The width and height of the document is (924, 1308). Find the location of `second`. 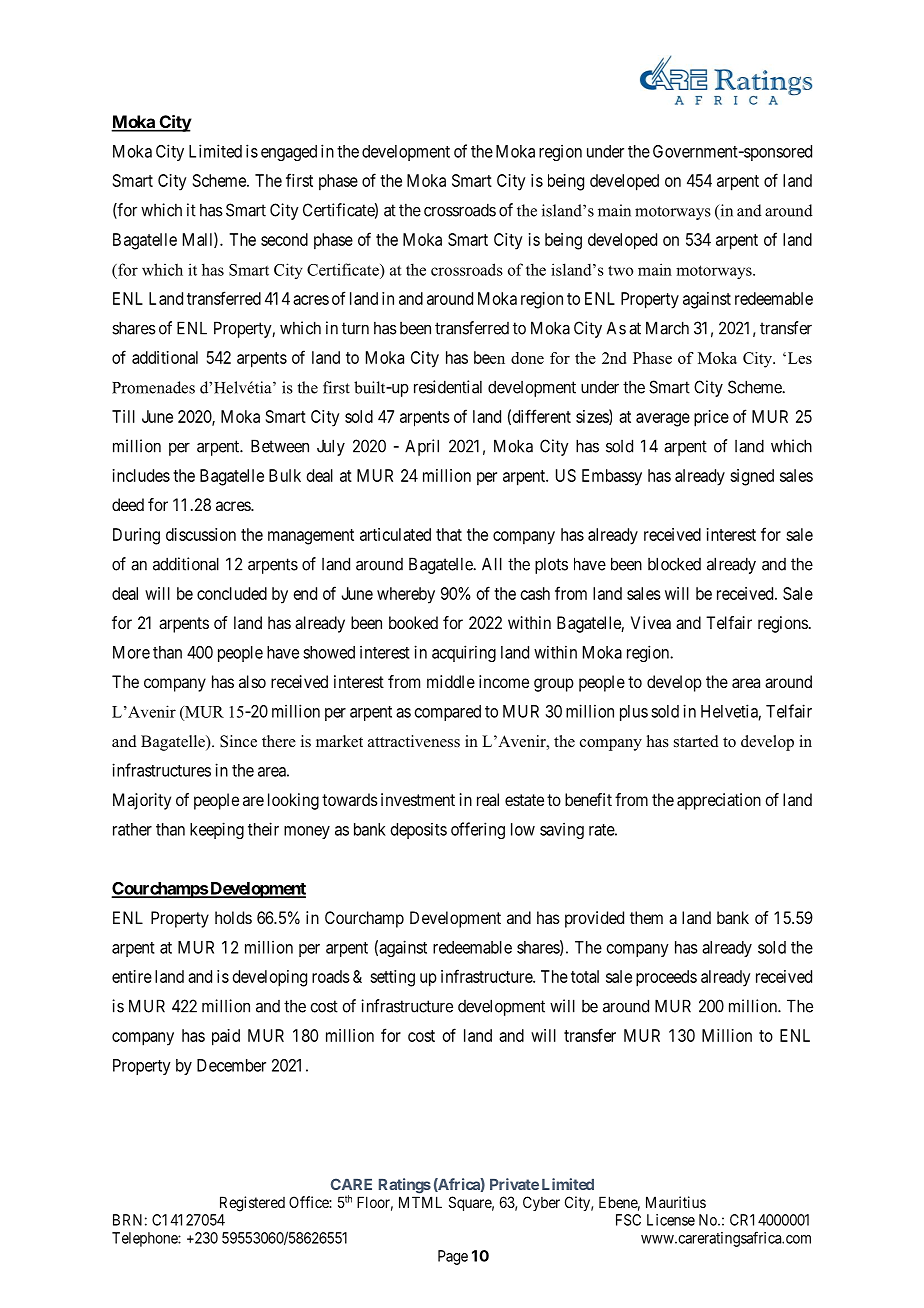

second is located at coordinates (284, 239).
